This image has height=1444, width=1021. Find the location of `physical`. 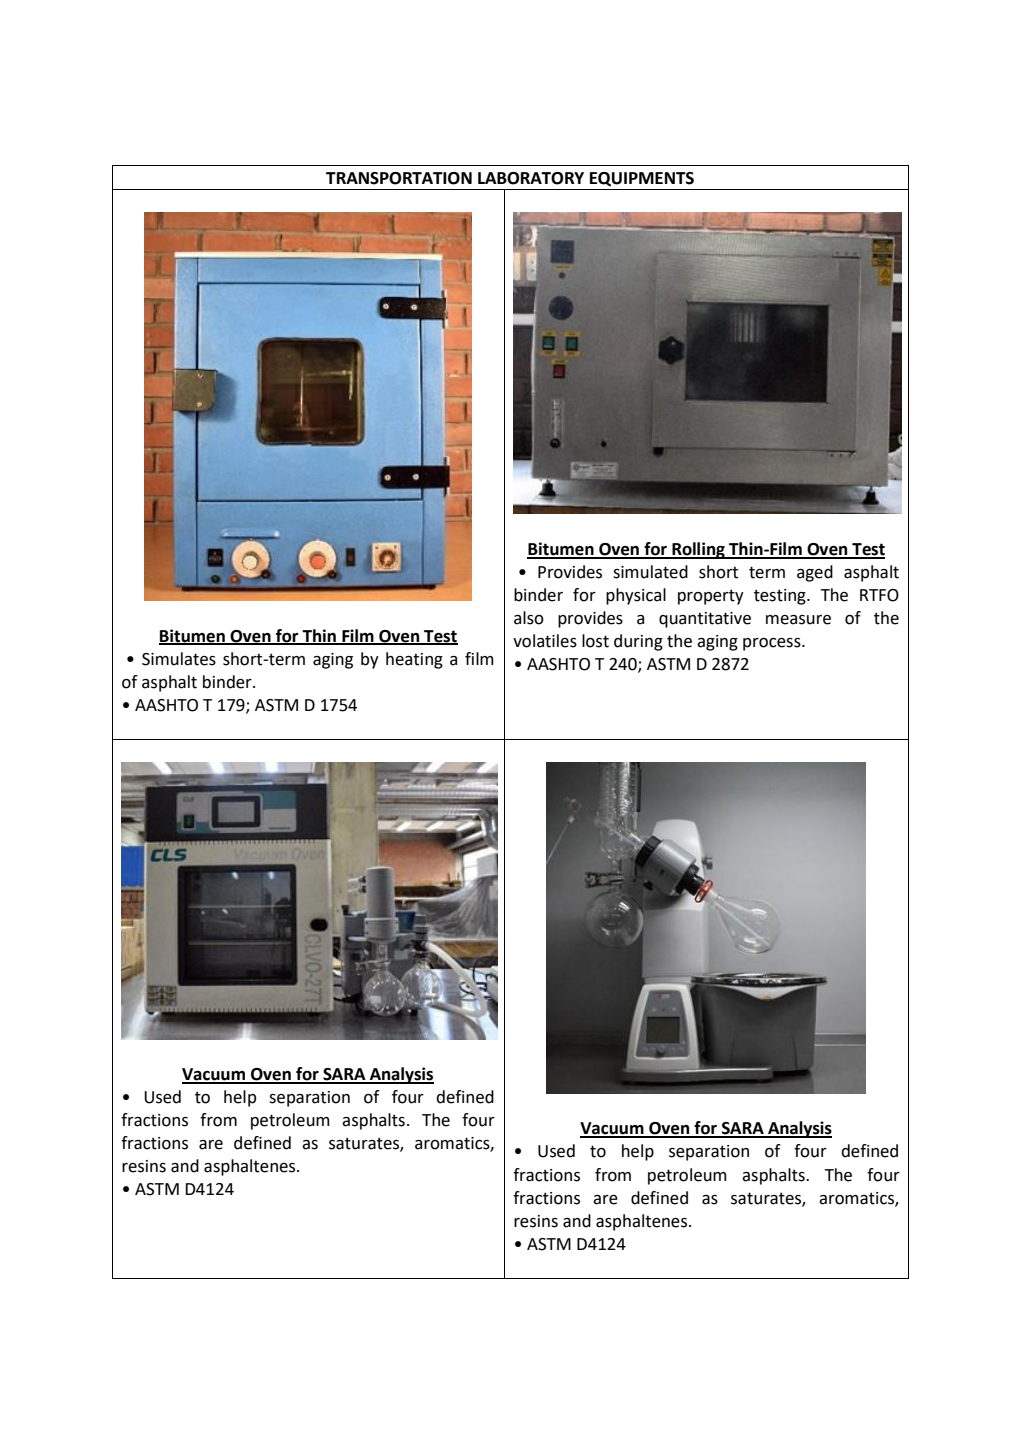

physical is located at coordinates (636, 596).
